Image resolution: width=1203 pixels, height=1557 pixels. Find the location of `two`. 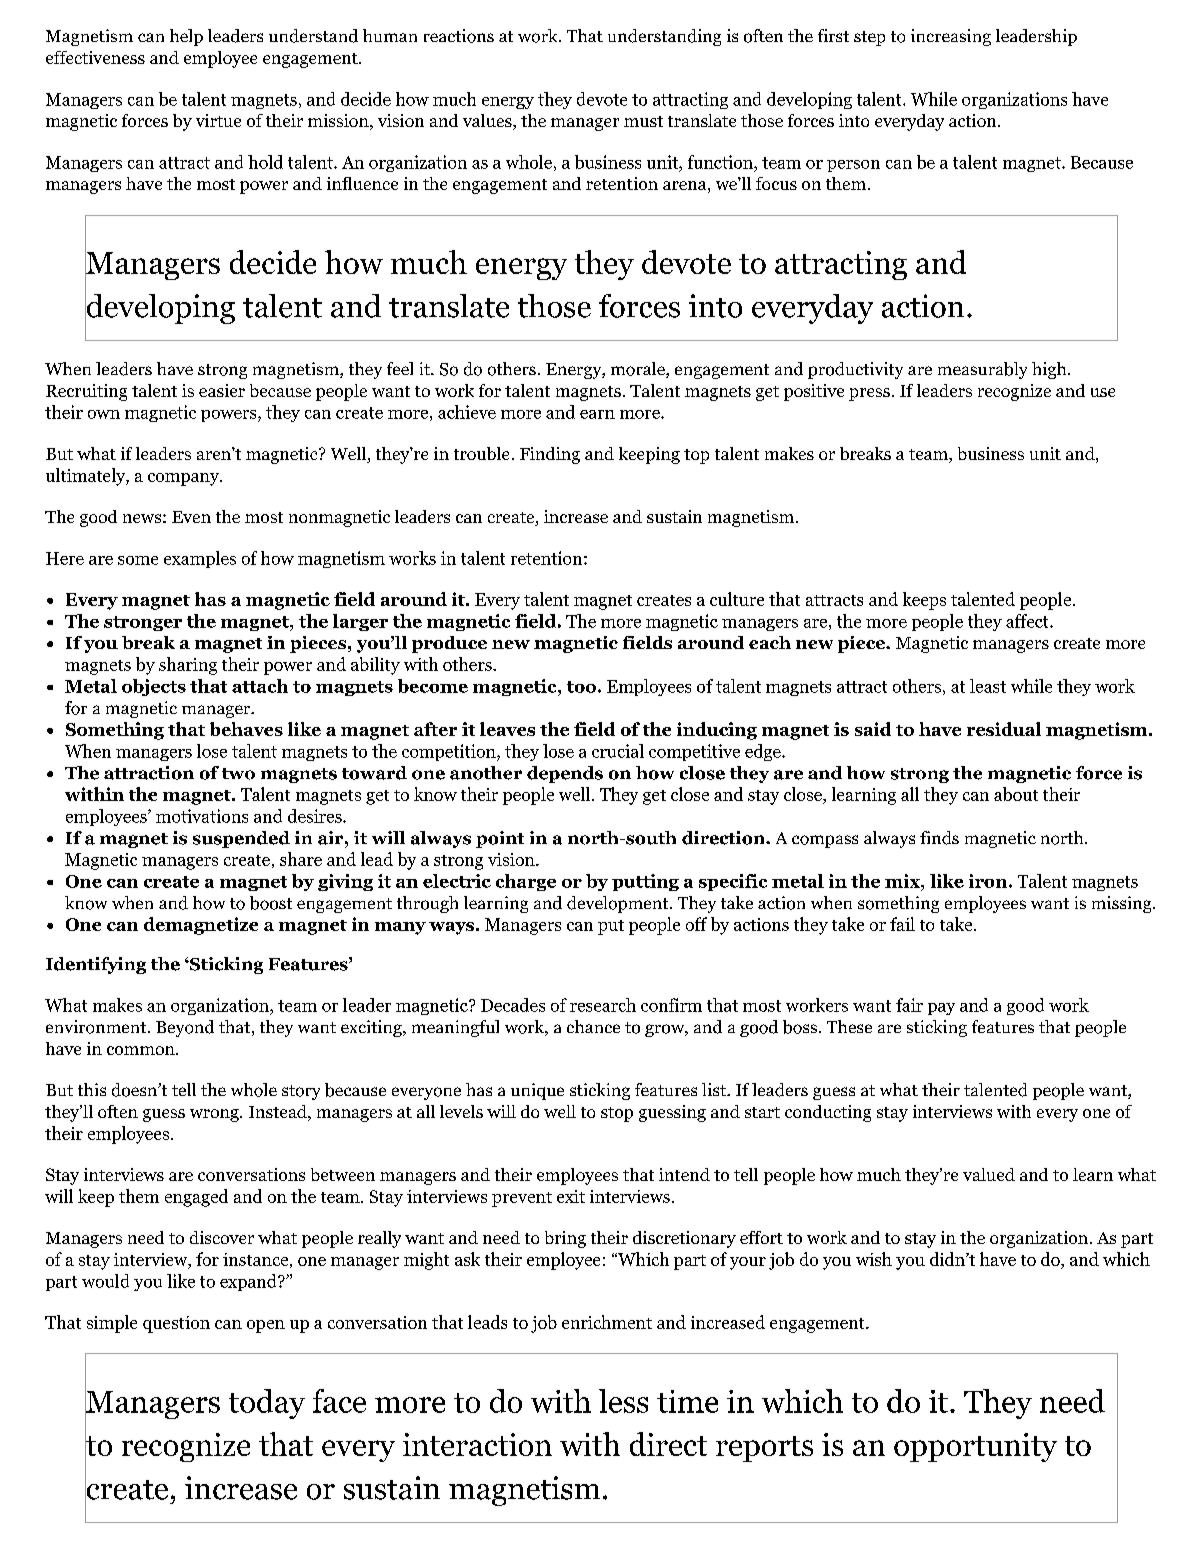

two is located at coordinates (238, 774).
